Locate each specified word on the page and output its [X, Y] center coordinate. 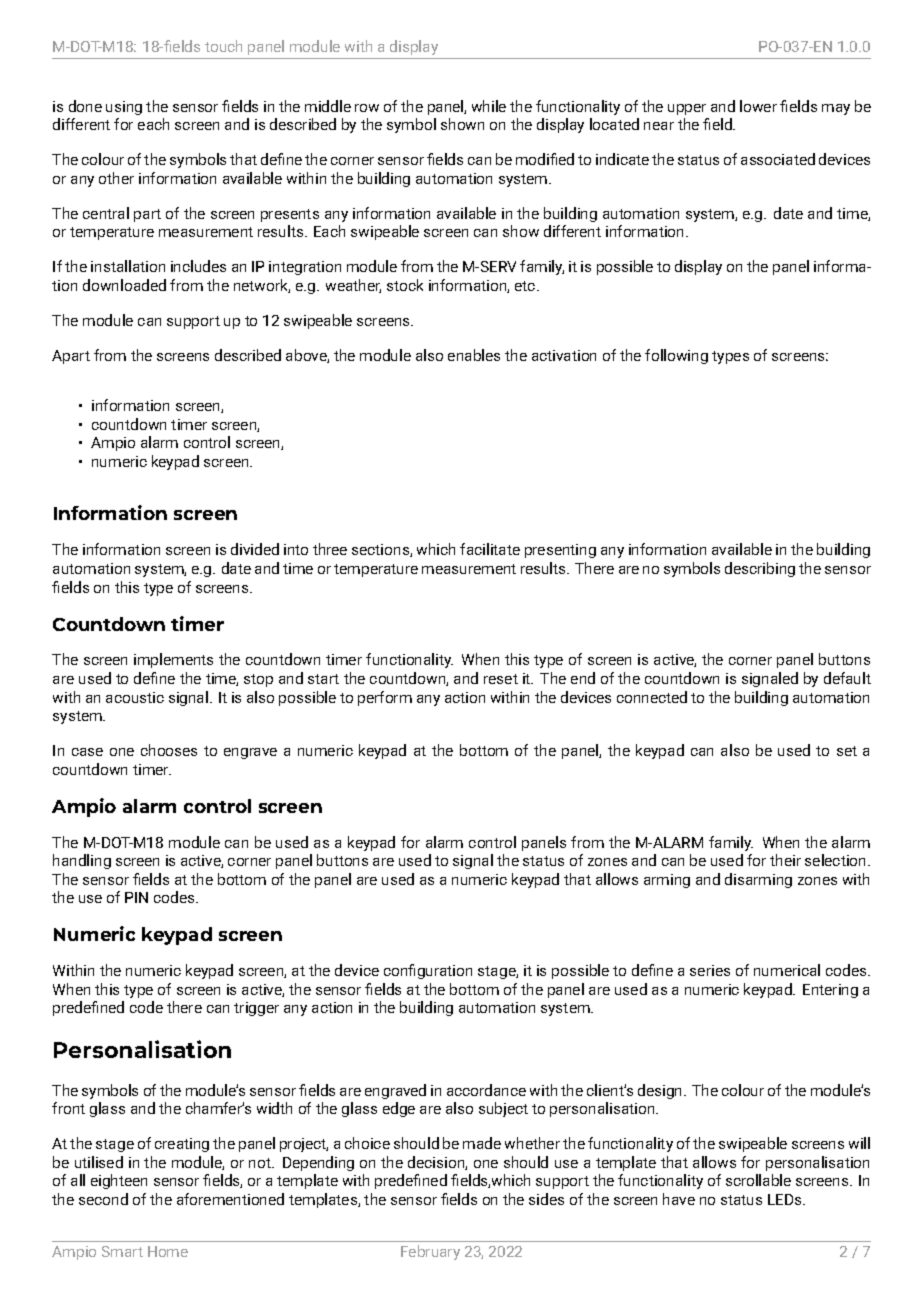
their [785, 860]
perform [385, 698]
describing [760, 569]
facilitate [490, 549]
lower [758, 106]
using [124, 108]
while [489, 106]
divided [255, 549]
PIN [136, 897]
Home [168, 1251]
